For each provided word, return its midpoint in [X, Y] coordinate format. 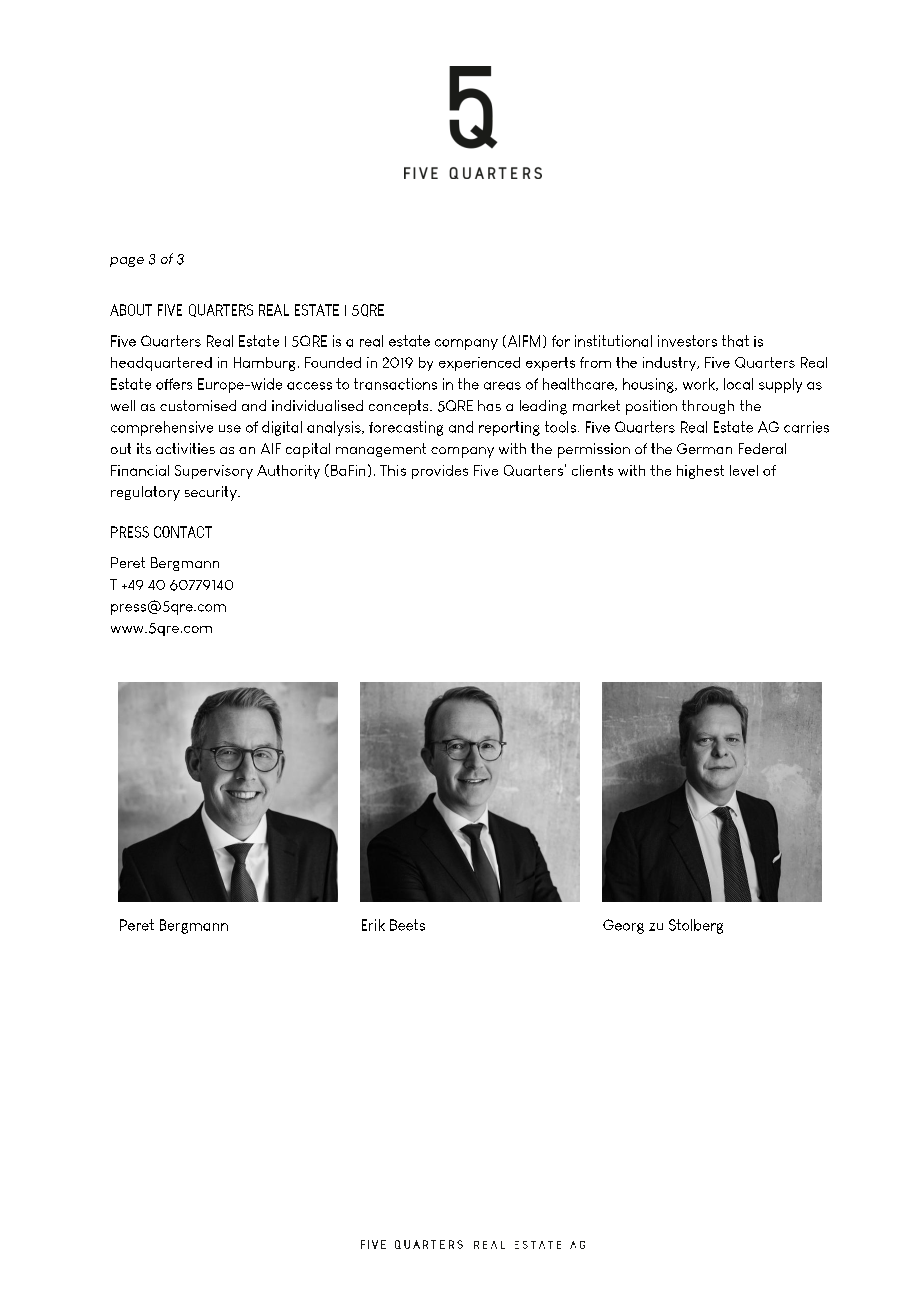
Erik [373, 925]
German [704, 448]
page [127, 262]
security [212, 493]
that [735, 341]
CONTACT [183, 532]
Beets [407, 925]
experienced [479, 364]
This [393, 470]
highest [700, 472]
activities [185, 448]
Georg [623, 926]
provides [440, 472]
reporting [509, 428]
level [744, 470]
